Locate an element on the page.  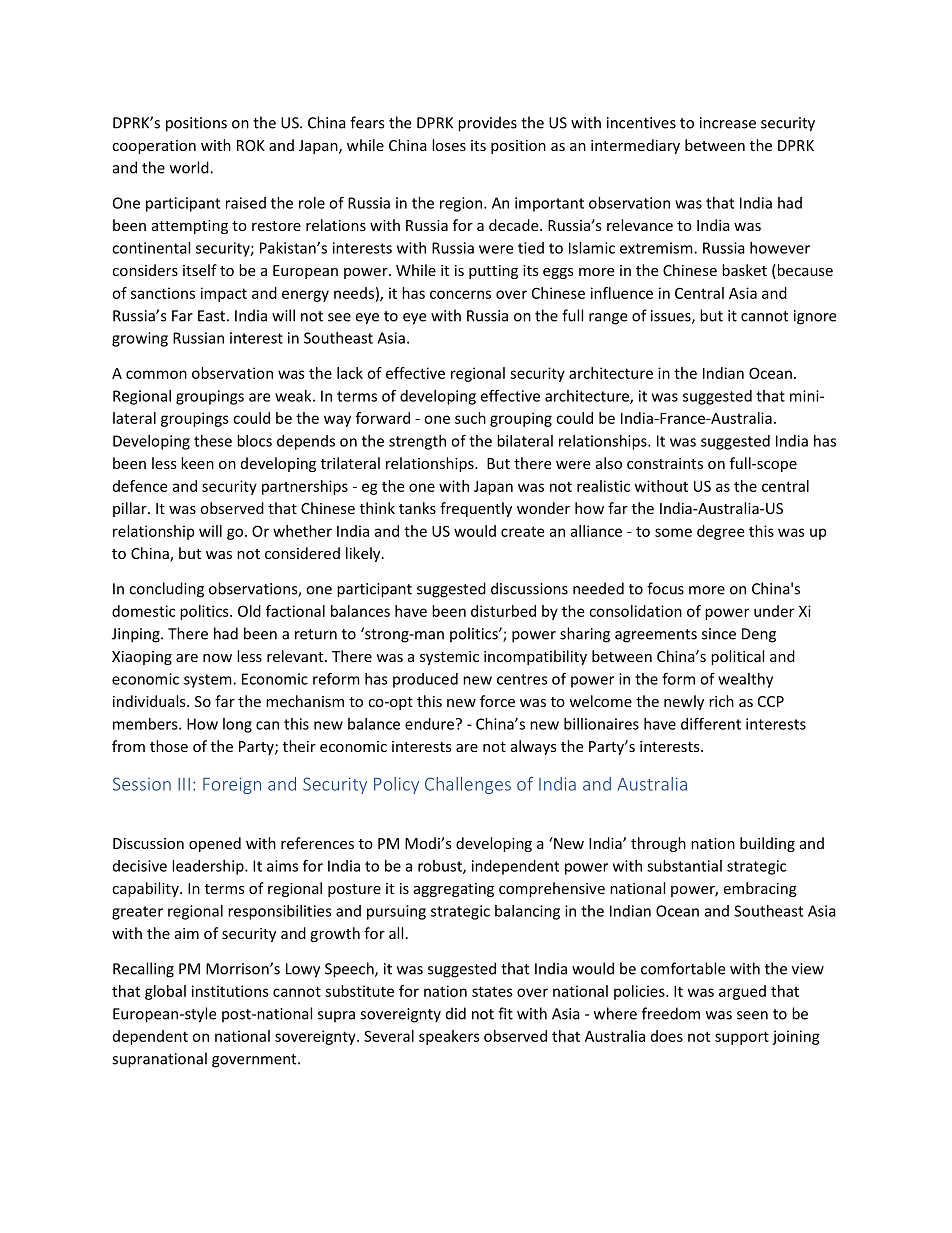
loses is located at coordinates (449, 145).
